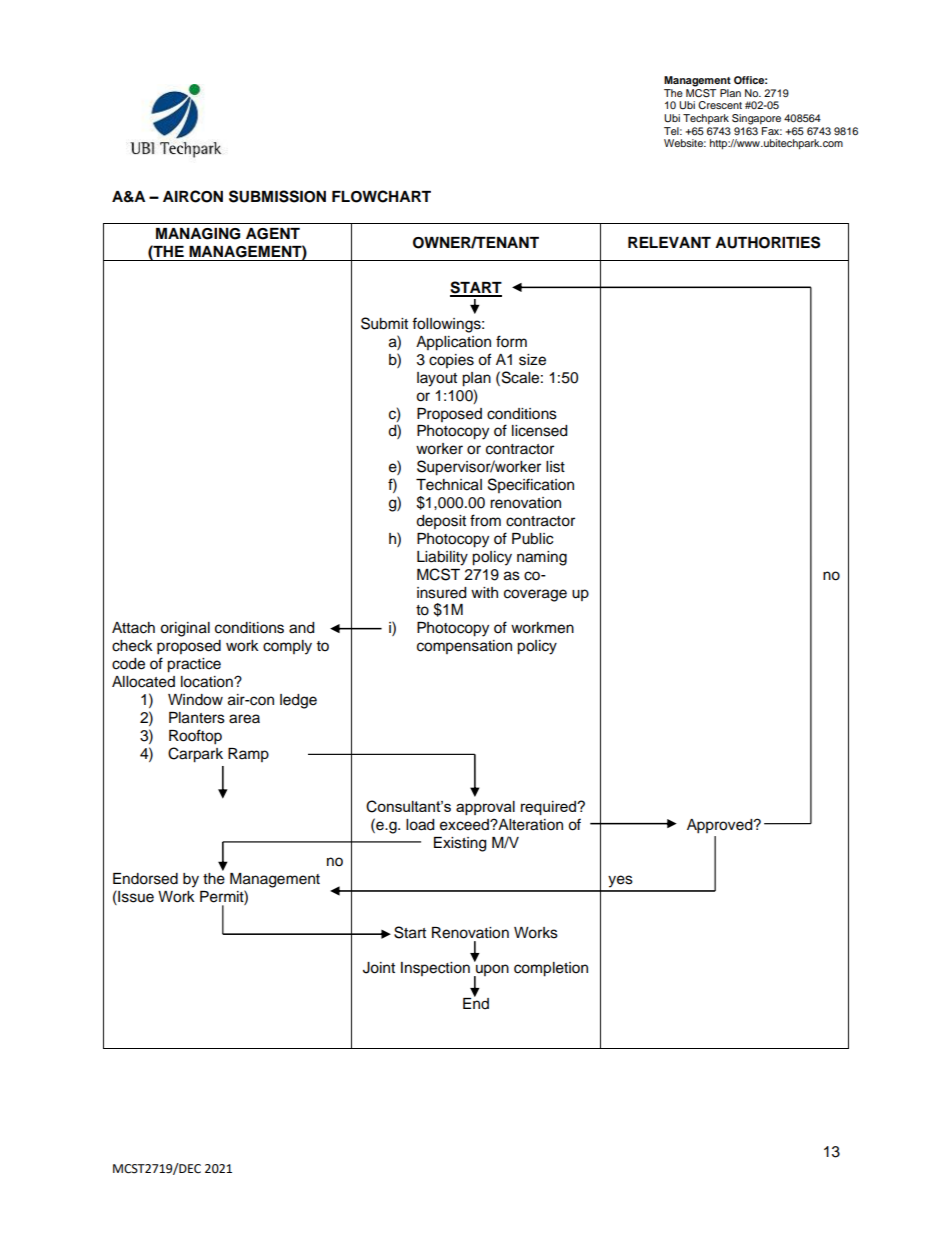  What do you see at coordinates (145, 879) in the screenshot?
I see `Endorsed` at bounding box center [145, 879].
